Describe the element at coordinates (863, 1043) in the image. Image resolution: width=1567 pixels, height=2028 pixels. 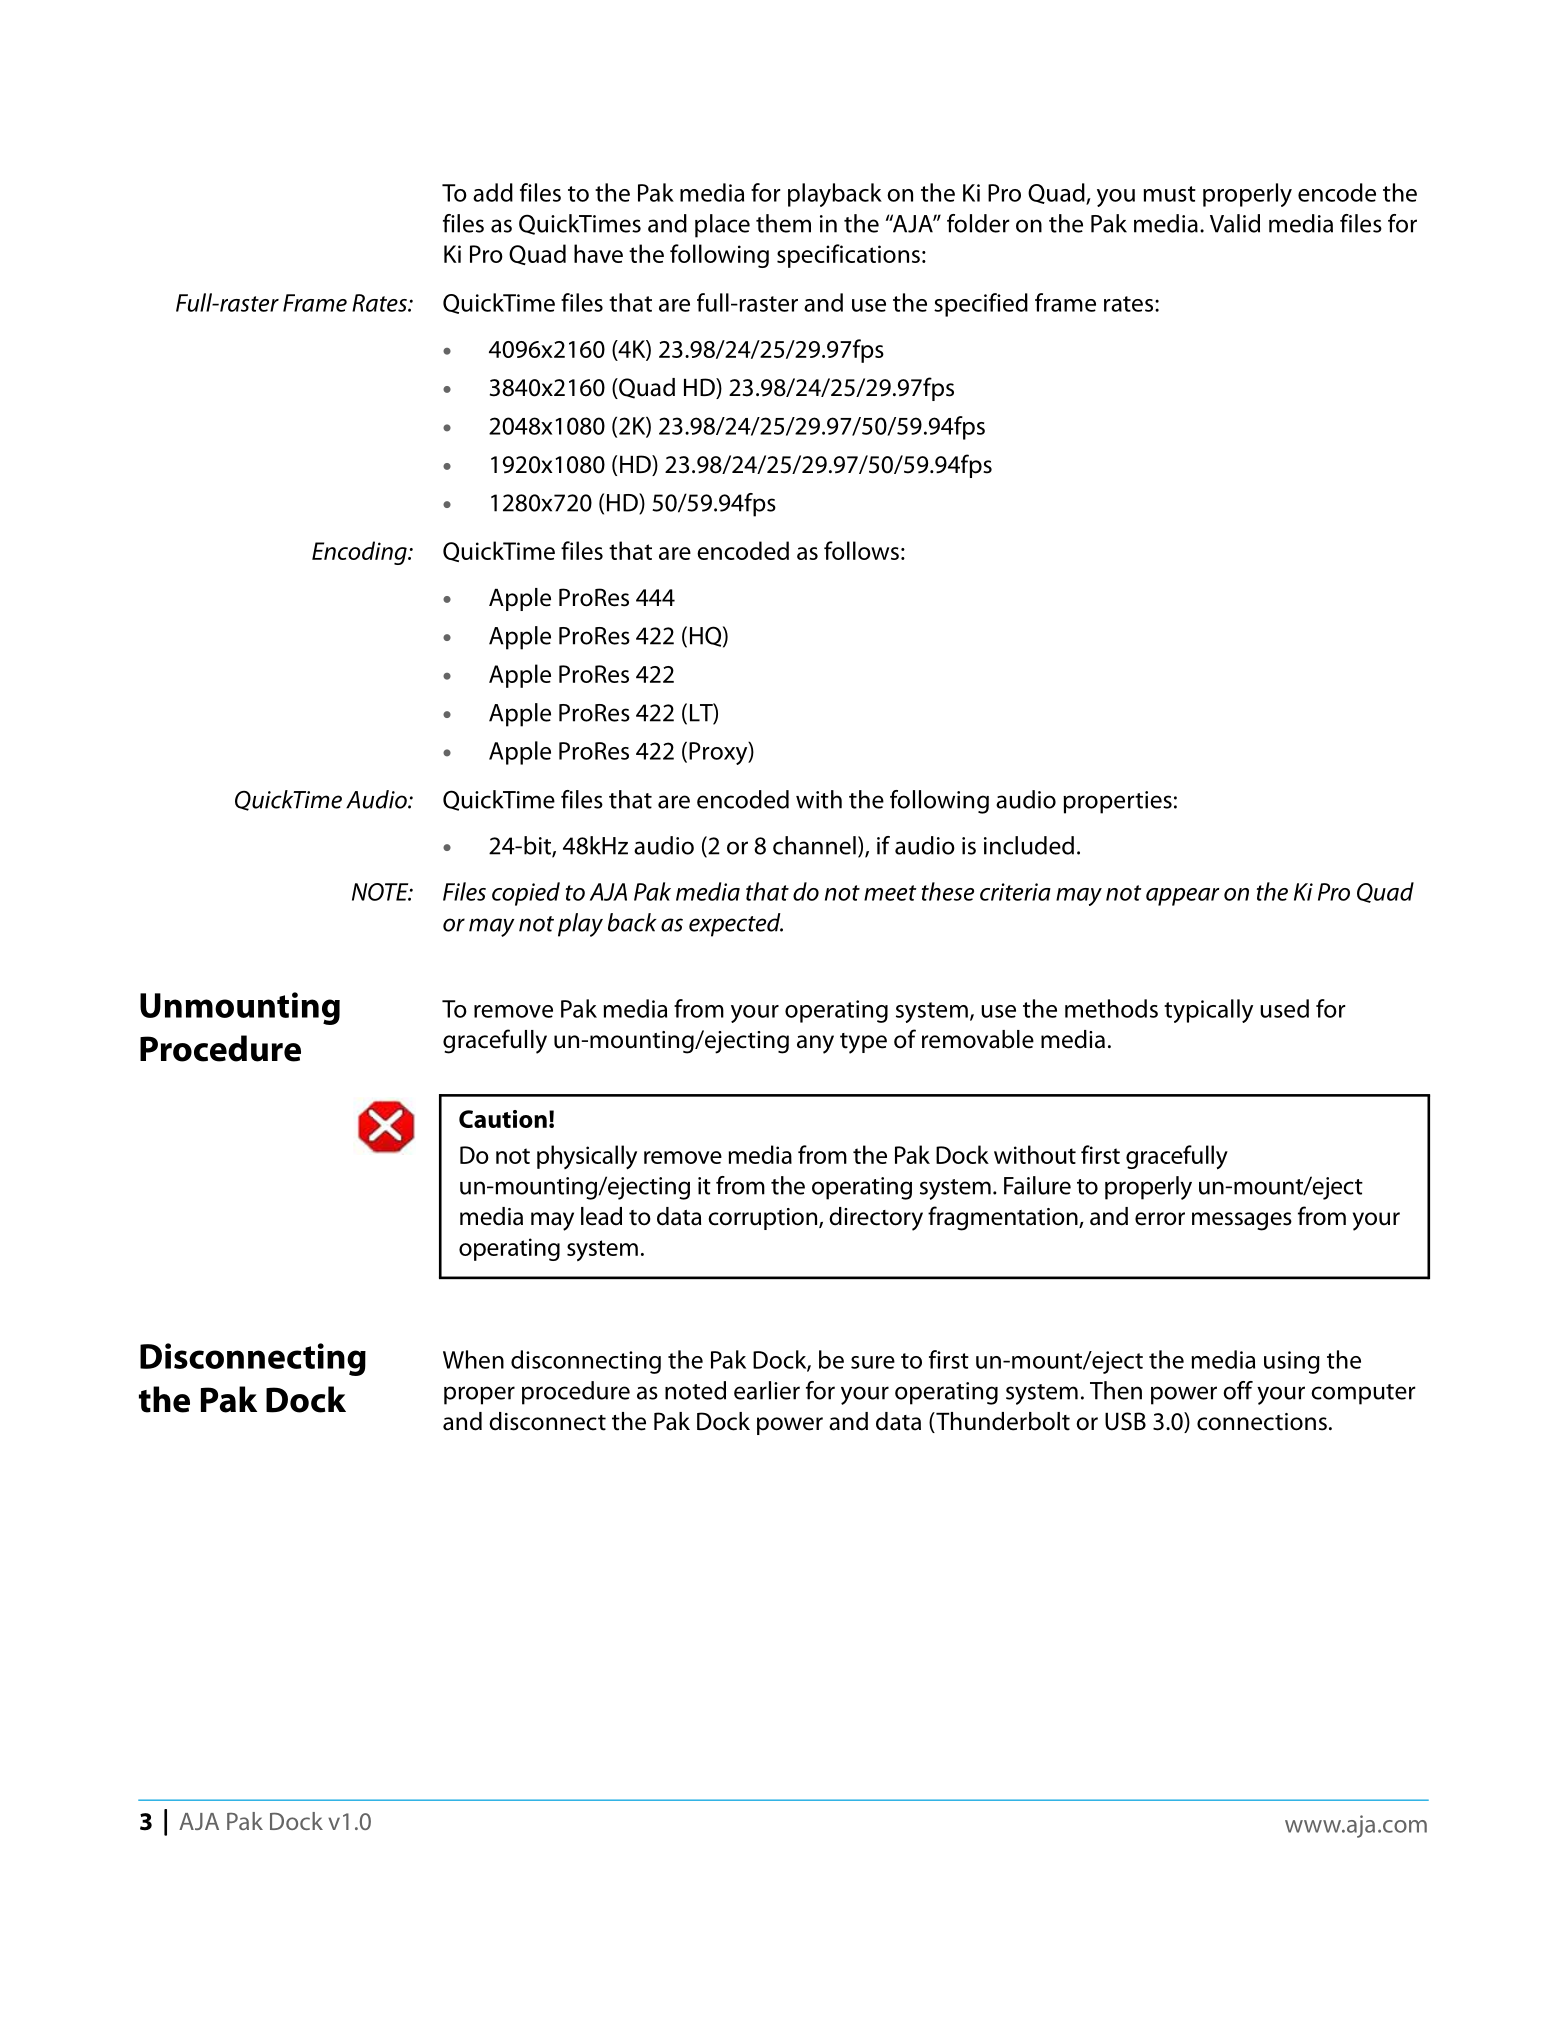
I see `type` at that location.
